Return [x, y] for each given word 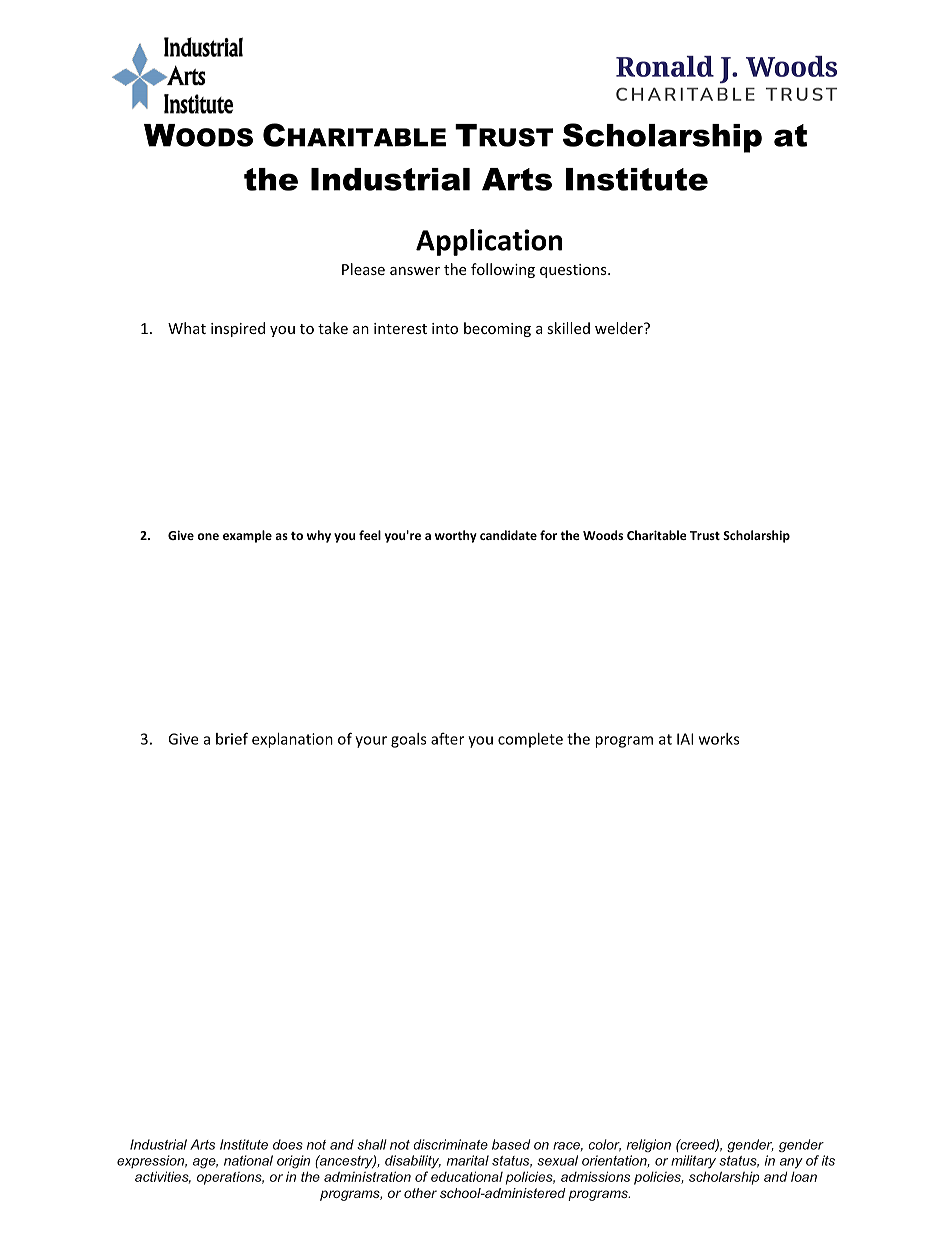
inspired [238, 329]
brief [232, 738]
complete [530, 740]
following [503, 270]
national [248, 1160]
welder [620, 328]
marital [468, 1160]
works [719, 739]
